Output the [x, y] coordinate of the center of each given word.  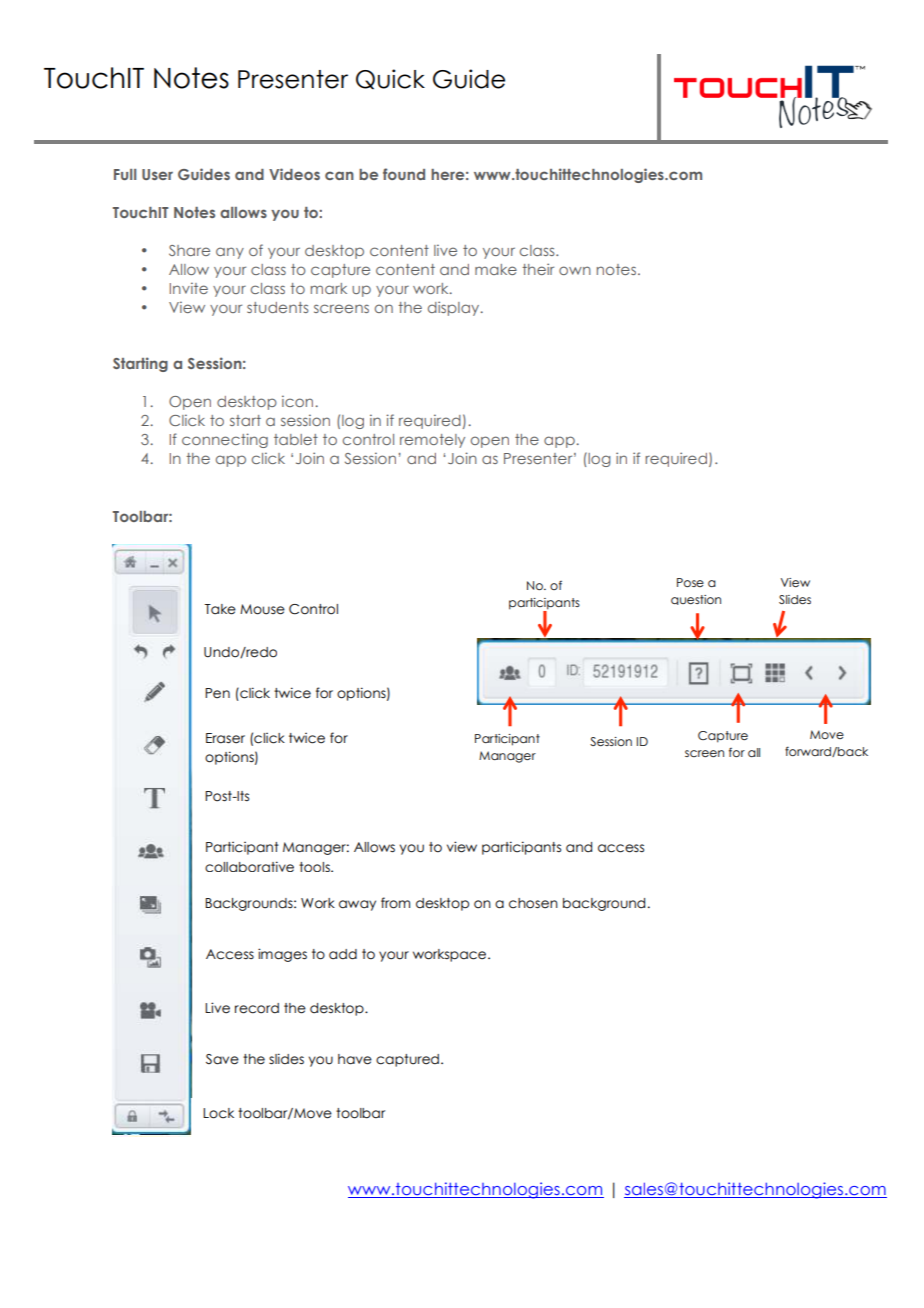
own [575, 270]
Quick [390, 79]
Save [222, 1059]
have [355, 1059]
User [157, 174]
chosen [533, 903]
